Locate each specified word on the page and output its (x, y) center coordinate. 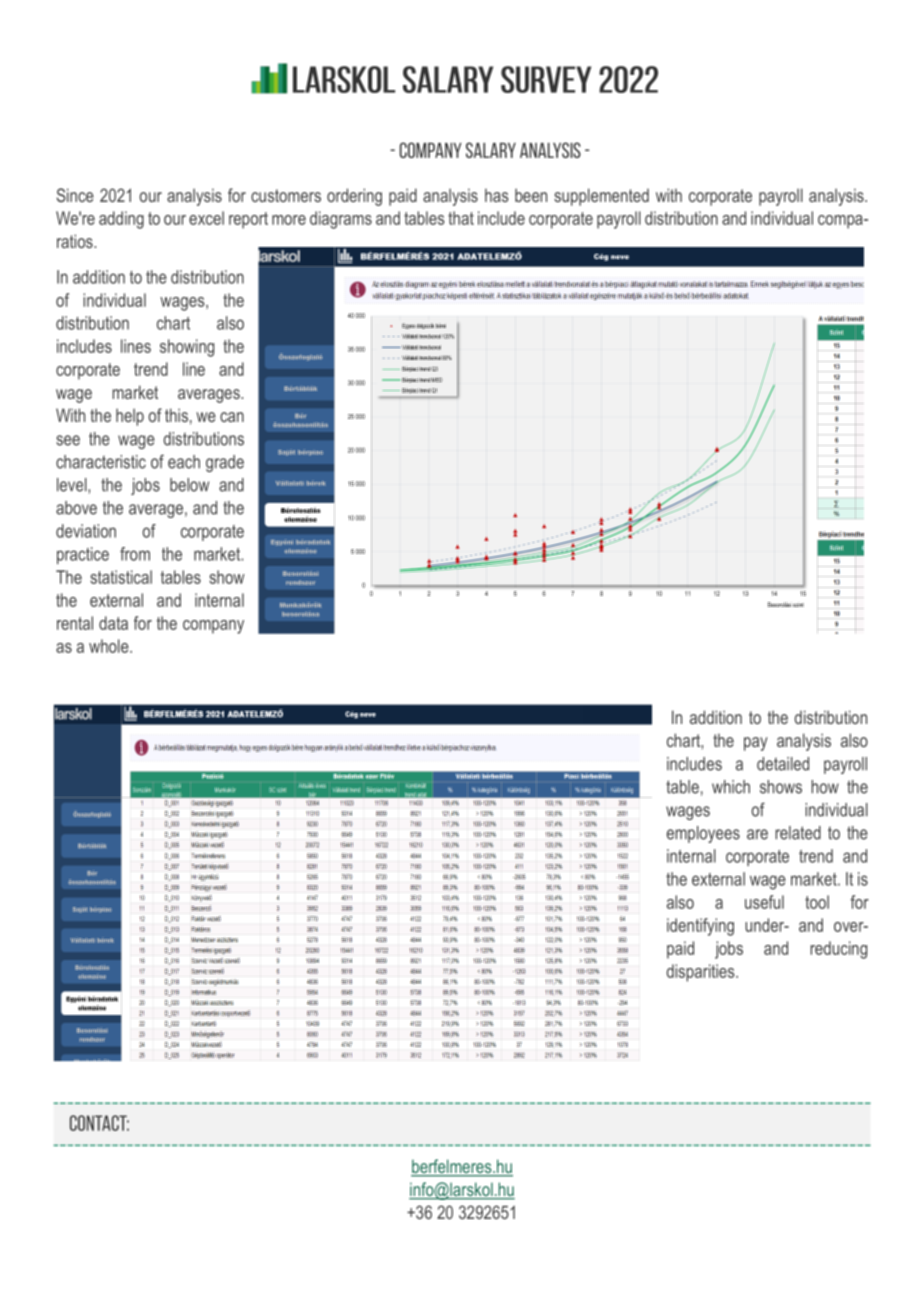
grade (225, 463)
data (113, 623)
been (531, 195)
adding (121, 220)
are (757, 834)
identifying (700, 927)
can (232, 417)
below (189, 485)
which (731, 787)
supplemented (601, 197)
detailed (783, 764)
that (461, 218)
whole (110, 646)
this (176, 415)
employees (703, 834)
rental (75, 623)
